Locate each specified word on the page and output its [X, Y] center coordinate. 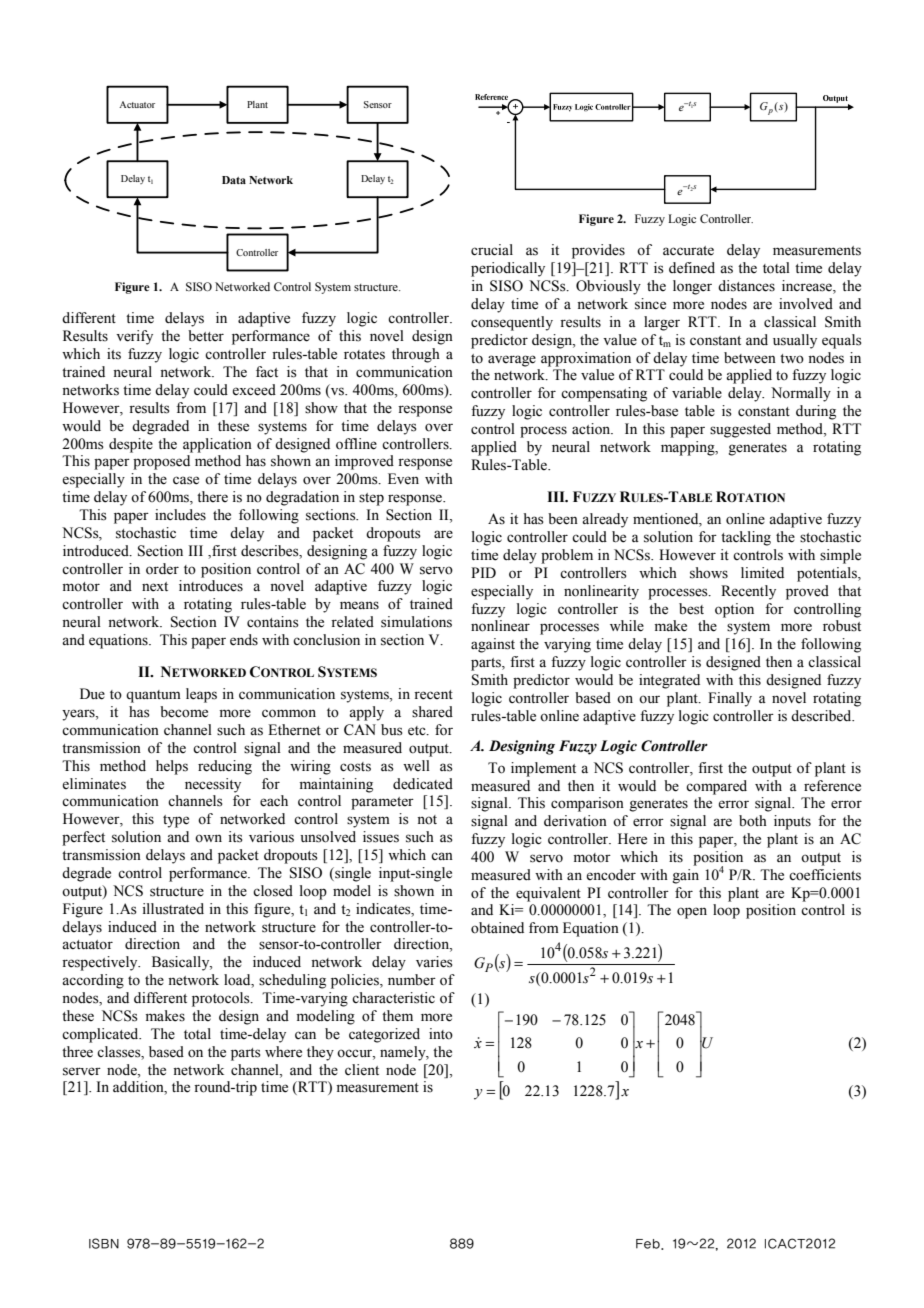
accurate [688, 251]
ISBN [104, 1243]
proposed [161, 462]
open [692, 913]
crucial [492, 249]
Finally [730, 699]
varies [434, 962]
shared [432, 712]
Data [234, 180]
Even [403, 479]
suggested [740, 430]
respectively [101, 963]
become [184, 712]
